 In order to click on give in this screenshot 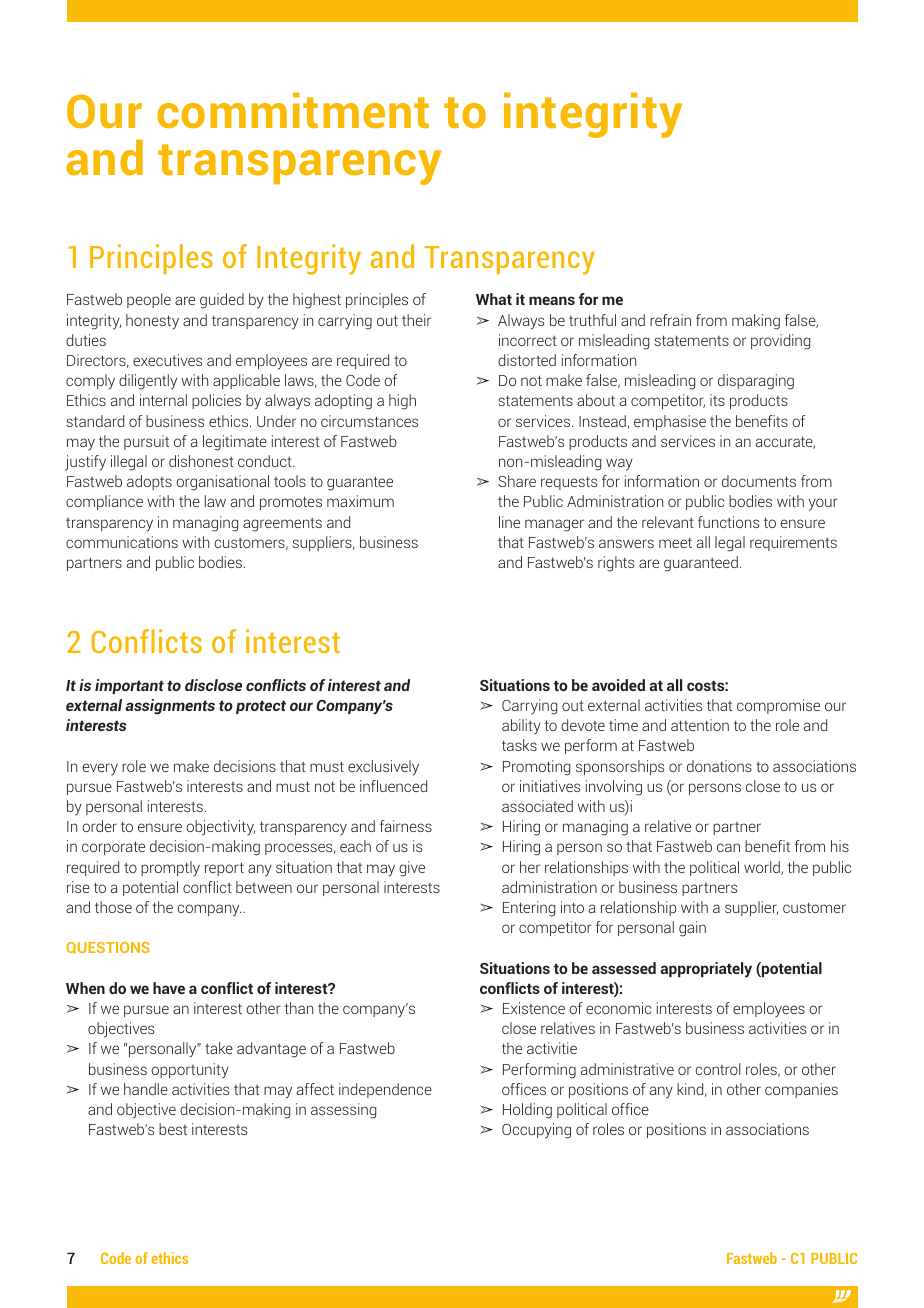, I will do `click(412, 869)`.
